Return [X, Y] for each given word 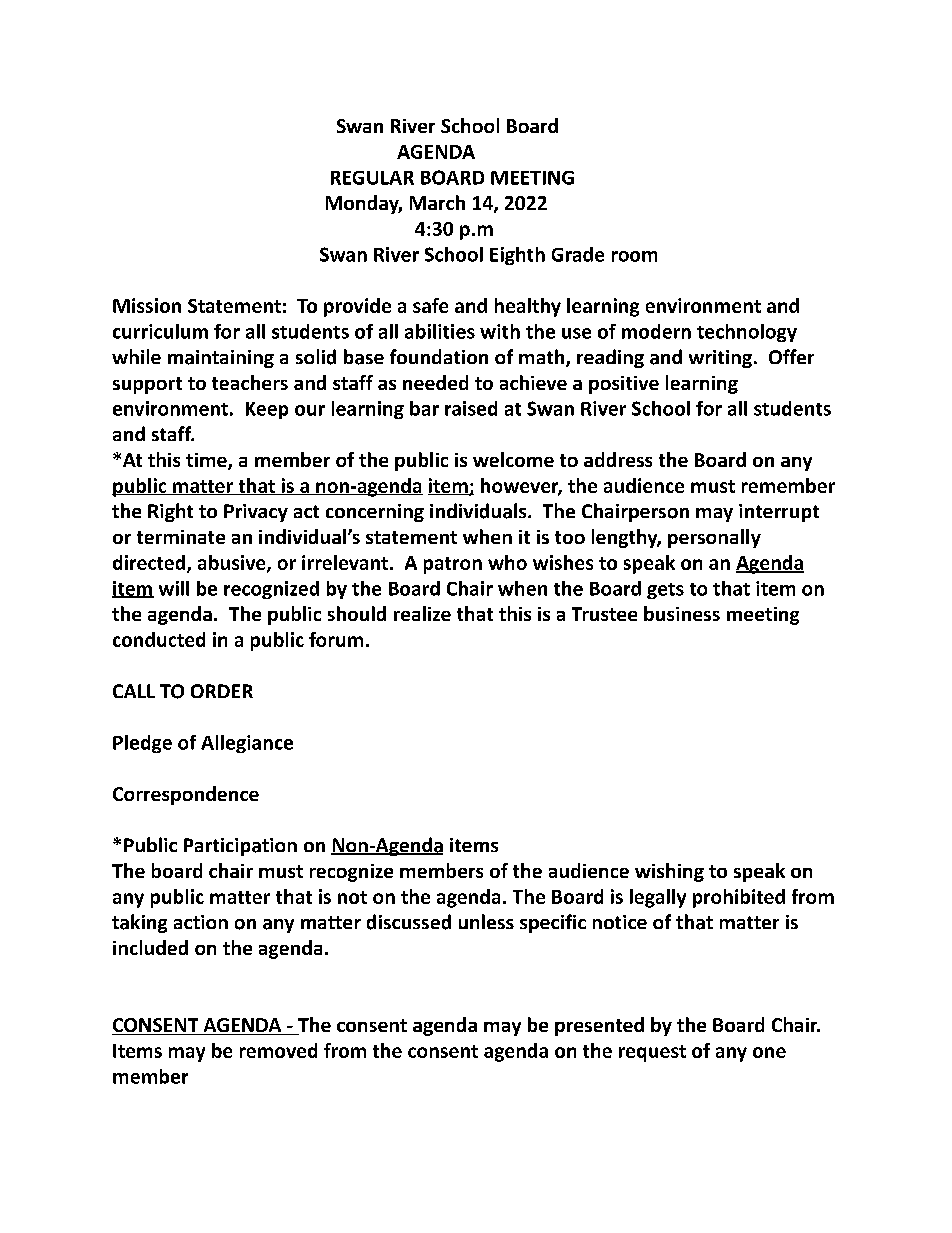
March [437, 202]
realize [422, 613]
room [634, 256]
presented [599, 1026]
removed [278, 1050]
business [682, 613]
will [174, 588]
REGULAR [372, 178]
